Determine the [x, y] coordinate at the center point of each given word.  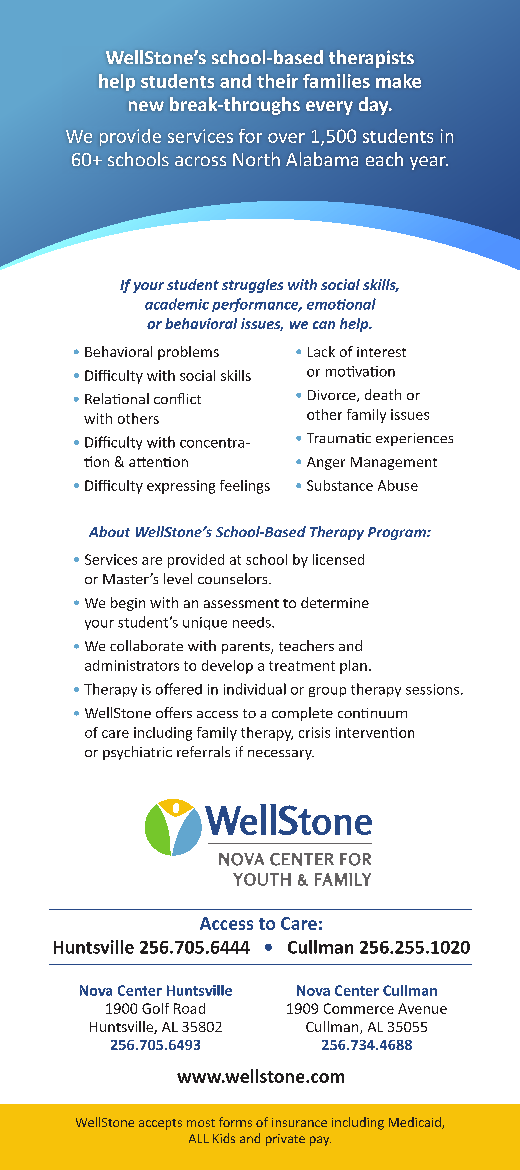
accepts [160, 1124]
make [398, 81]
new [146, 106]
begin [128, 604]
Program [398, 533]
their [277, 81]
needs [253, 622]
